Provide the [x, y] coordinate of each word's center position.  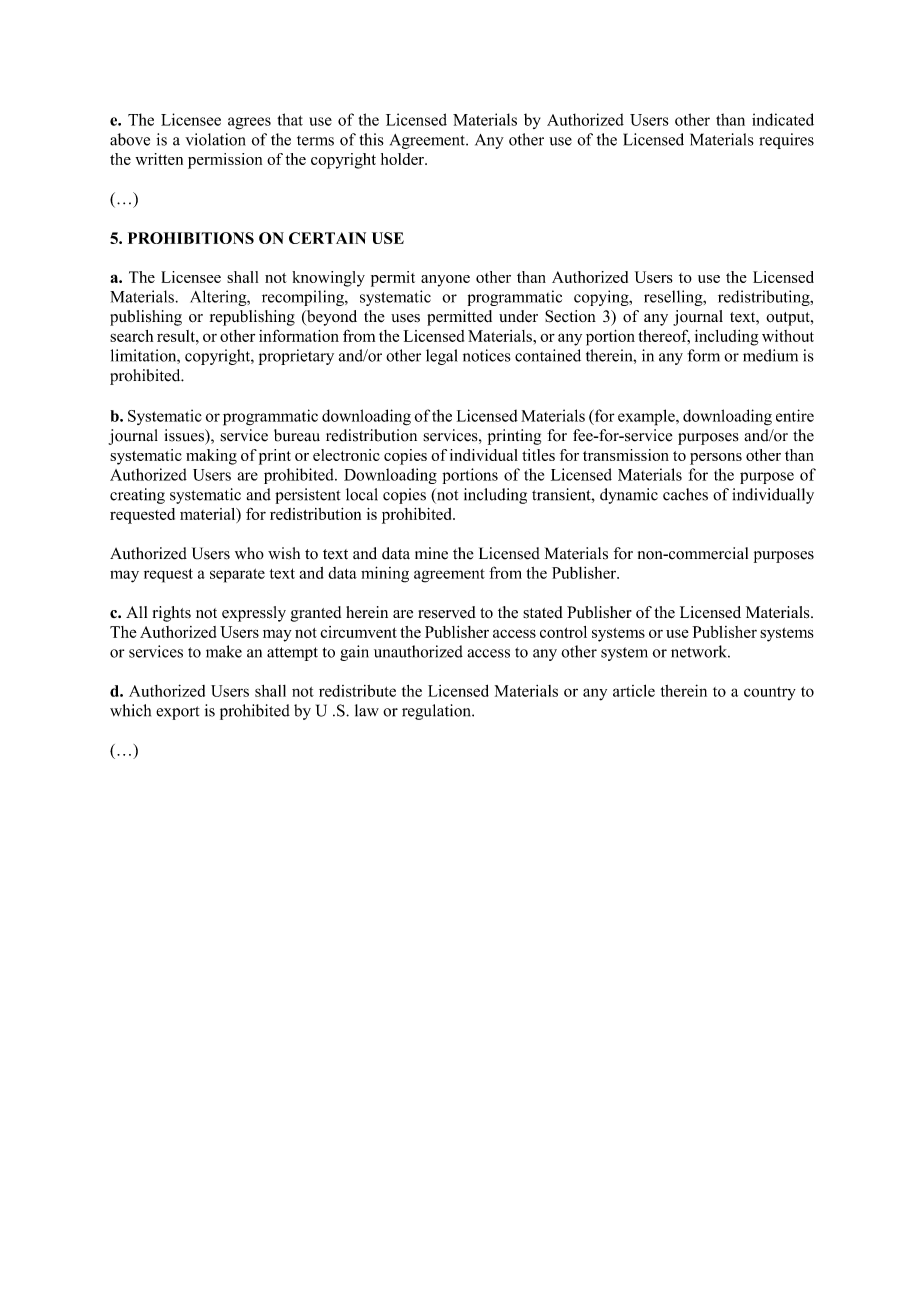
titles [538, 455]
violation [215, 139]
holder [403, 159]
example [647, 417]
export [178, 713]
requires [786, 141]
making [211, 457]
